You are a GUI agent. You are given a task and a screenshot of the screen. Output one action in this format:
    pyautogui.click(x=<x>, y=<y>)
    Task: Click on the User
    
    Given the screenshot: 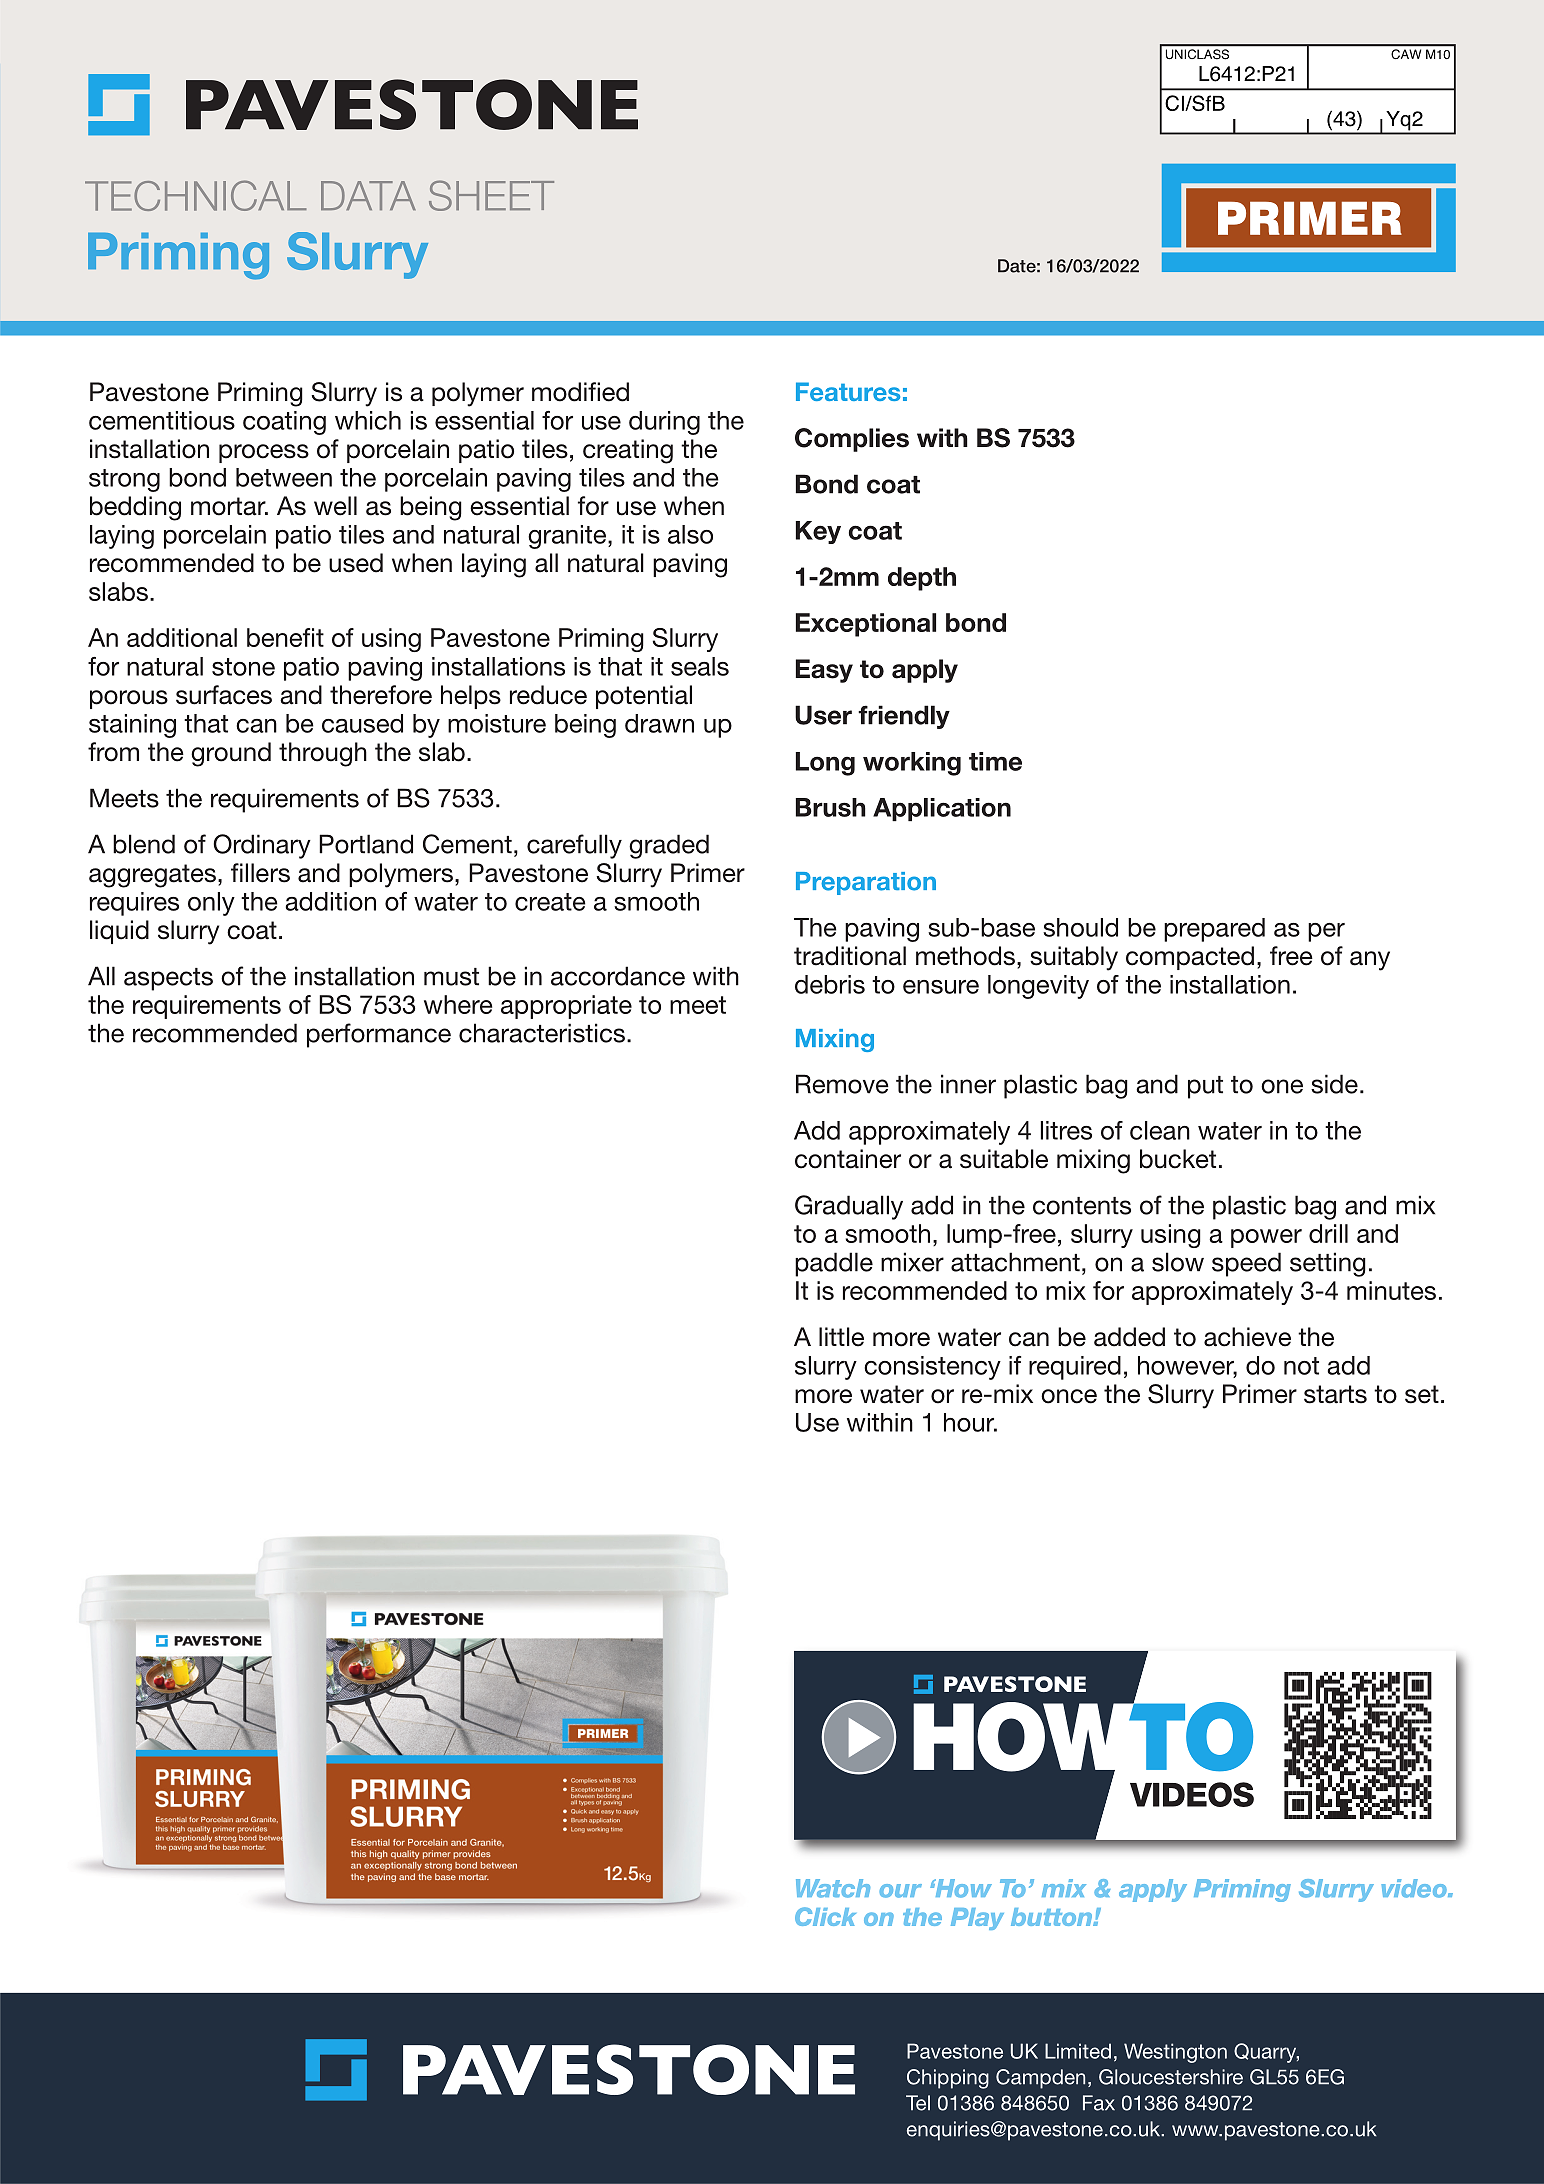 What is the action you would take?
    pyautogui.click(x=823, y=715)
